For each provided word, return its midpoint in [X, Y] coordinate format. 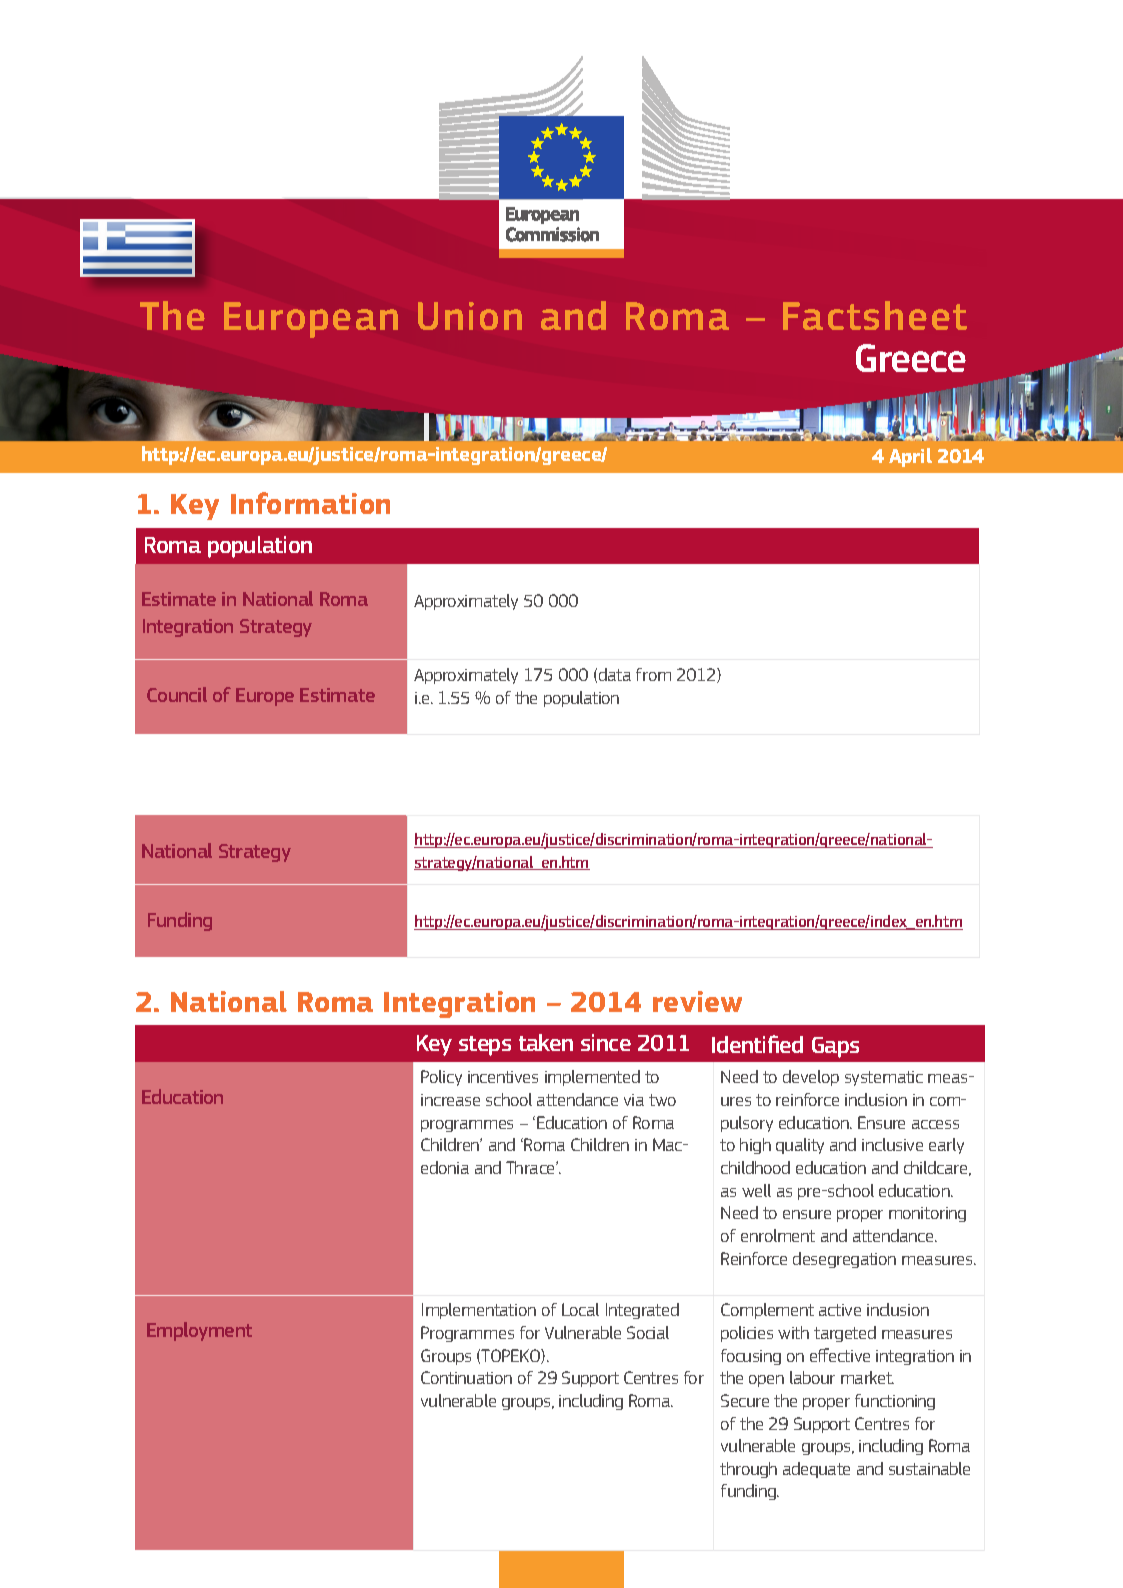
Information [310, 503]
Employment [199, 1331]
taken [546, 1042]
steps [485, 1046]
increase [450, 1100]
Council [177, 694]
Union [470, 316]
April [910, 457]
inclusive [892, 1144]
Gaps [835, 1047]
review [697, 1001]
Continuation [466, 1377]
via [634, 1100]
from [653, 674]
